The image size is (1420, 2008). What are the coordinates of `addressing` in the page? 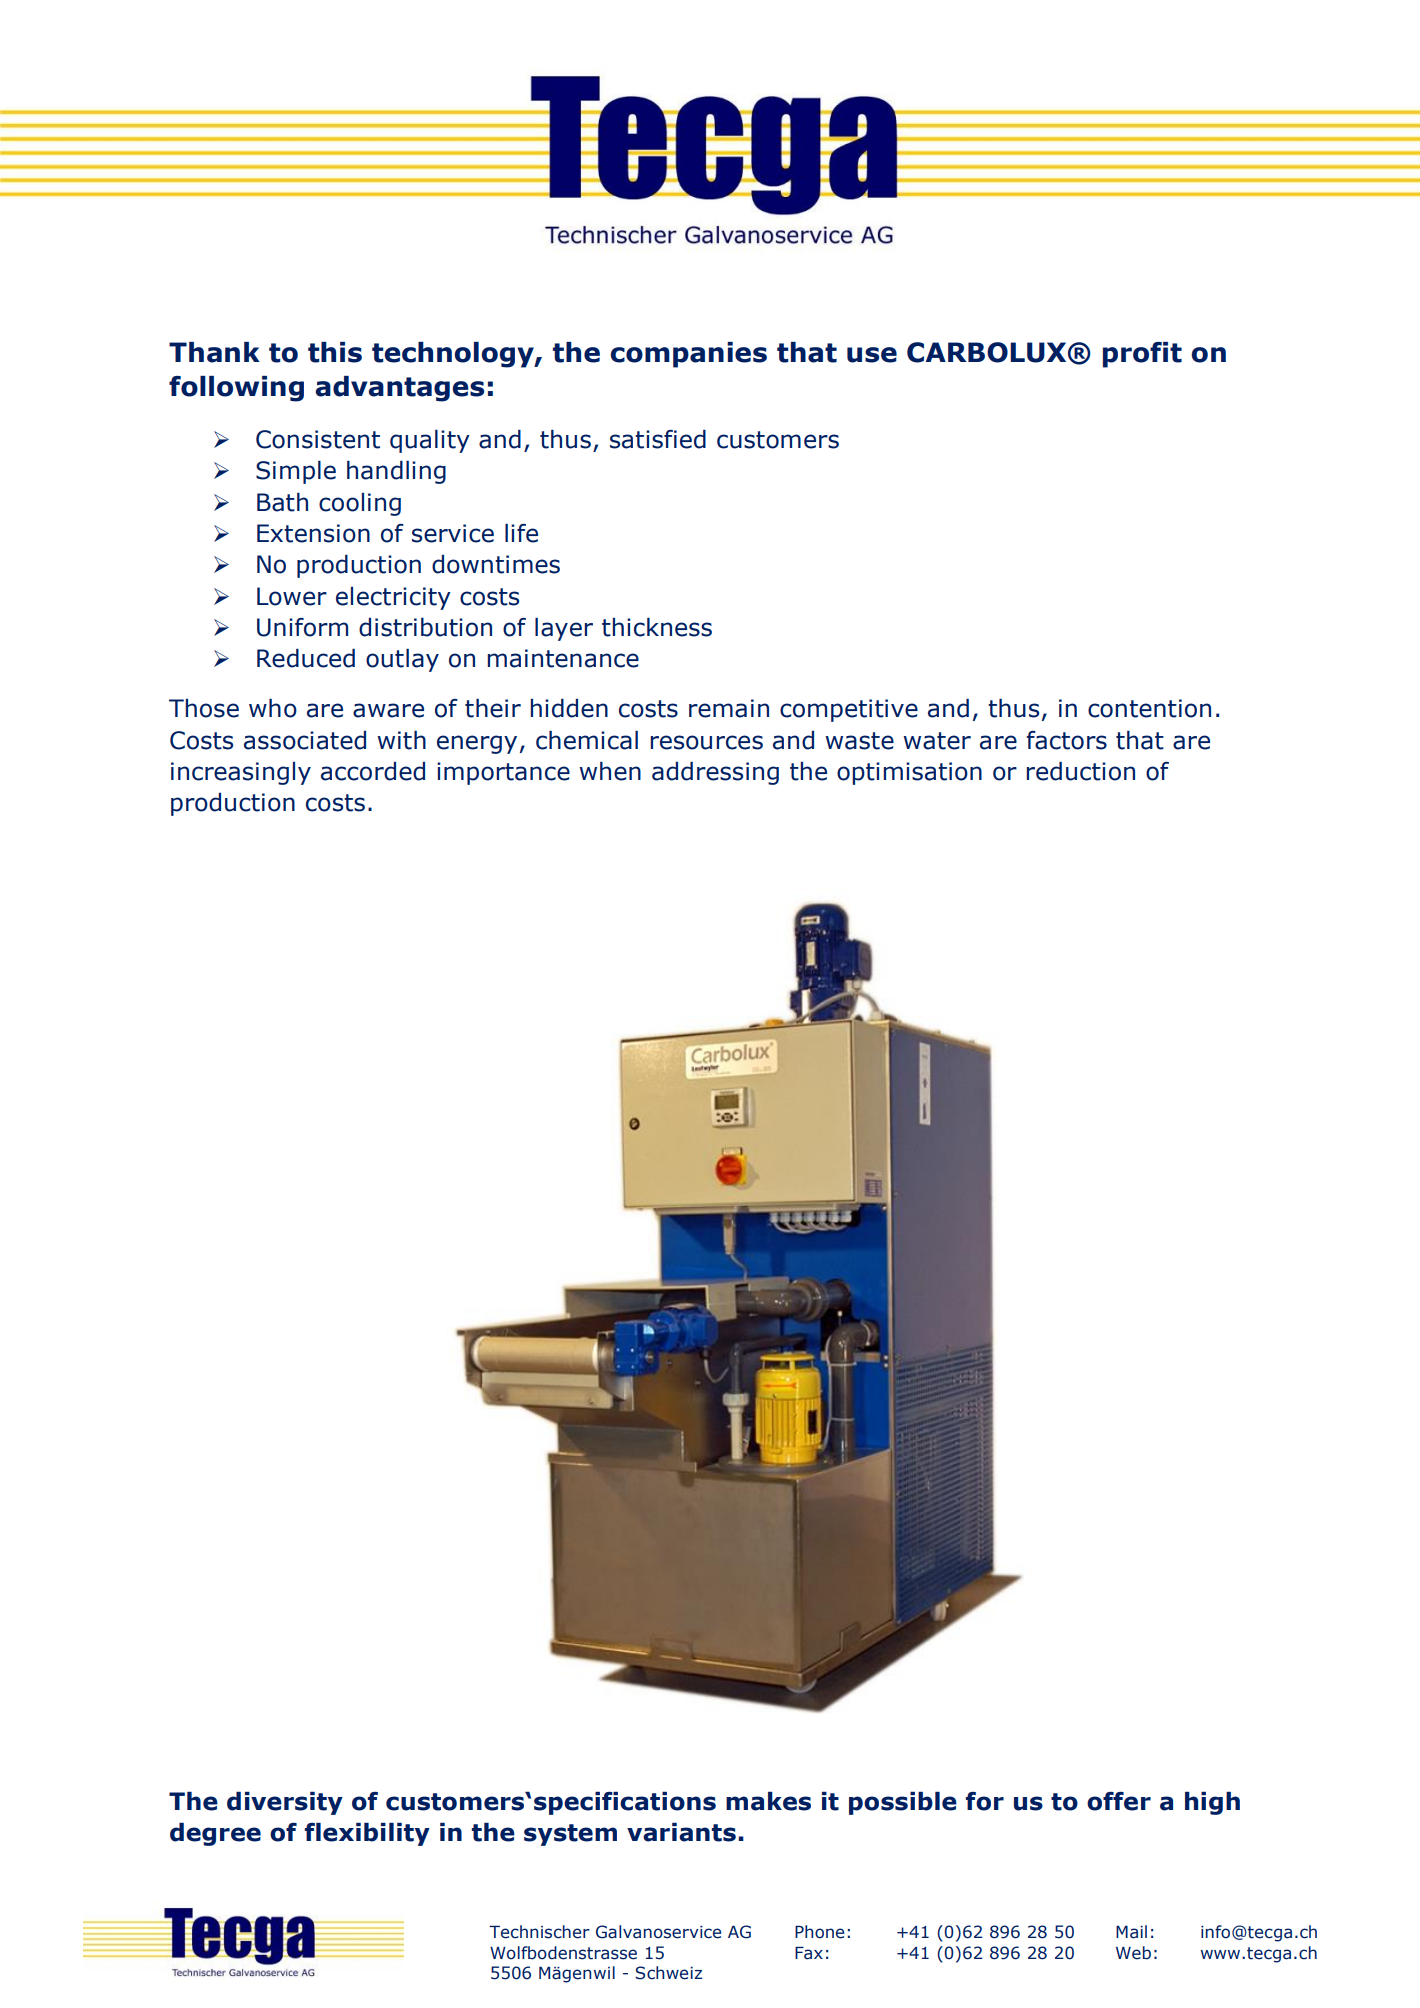 It's located at (715, 773).
